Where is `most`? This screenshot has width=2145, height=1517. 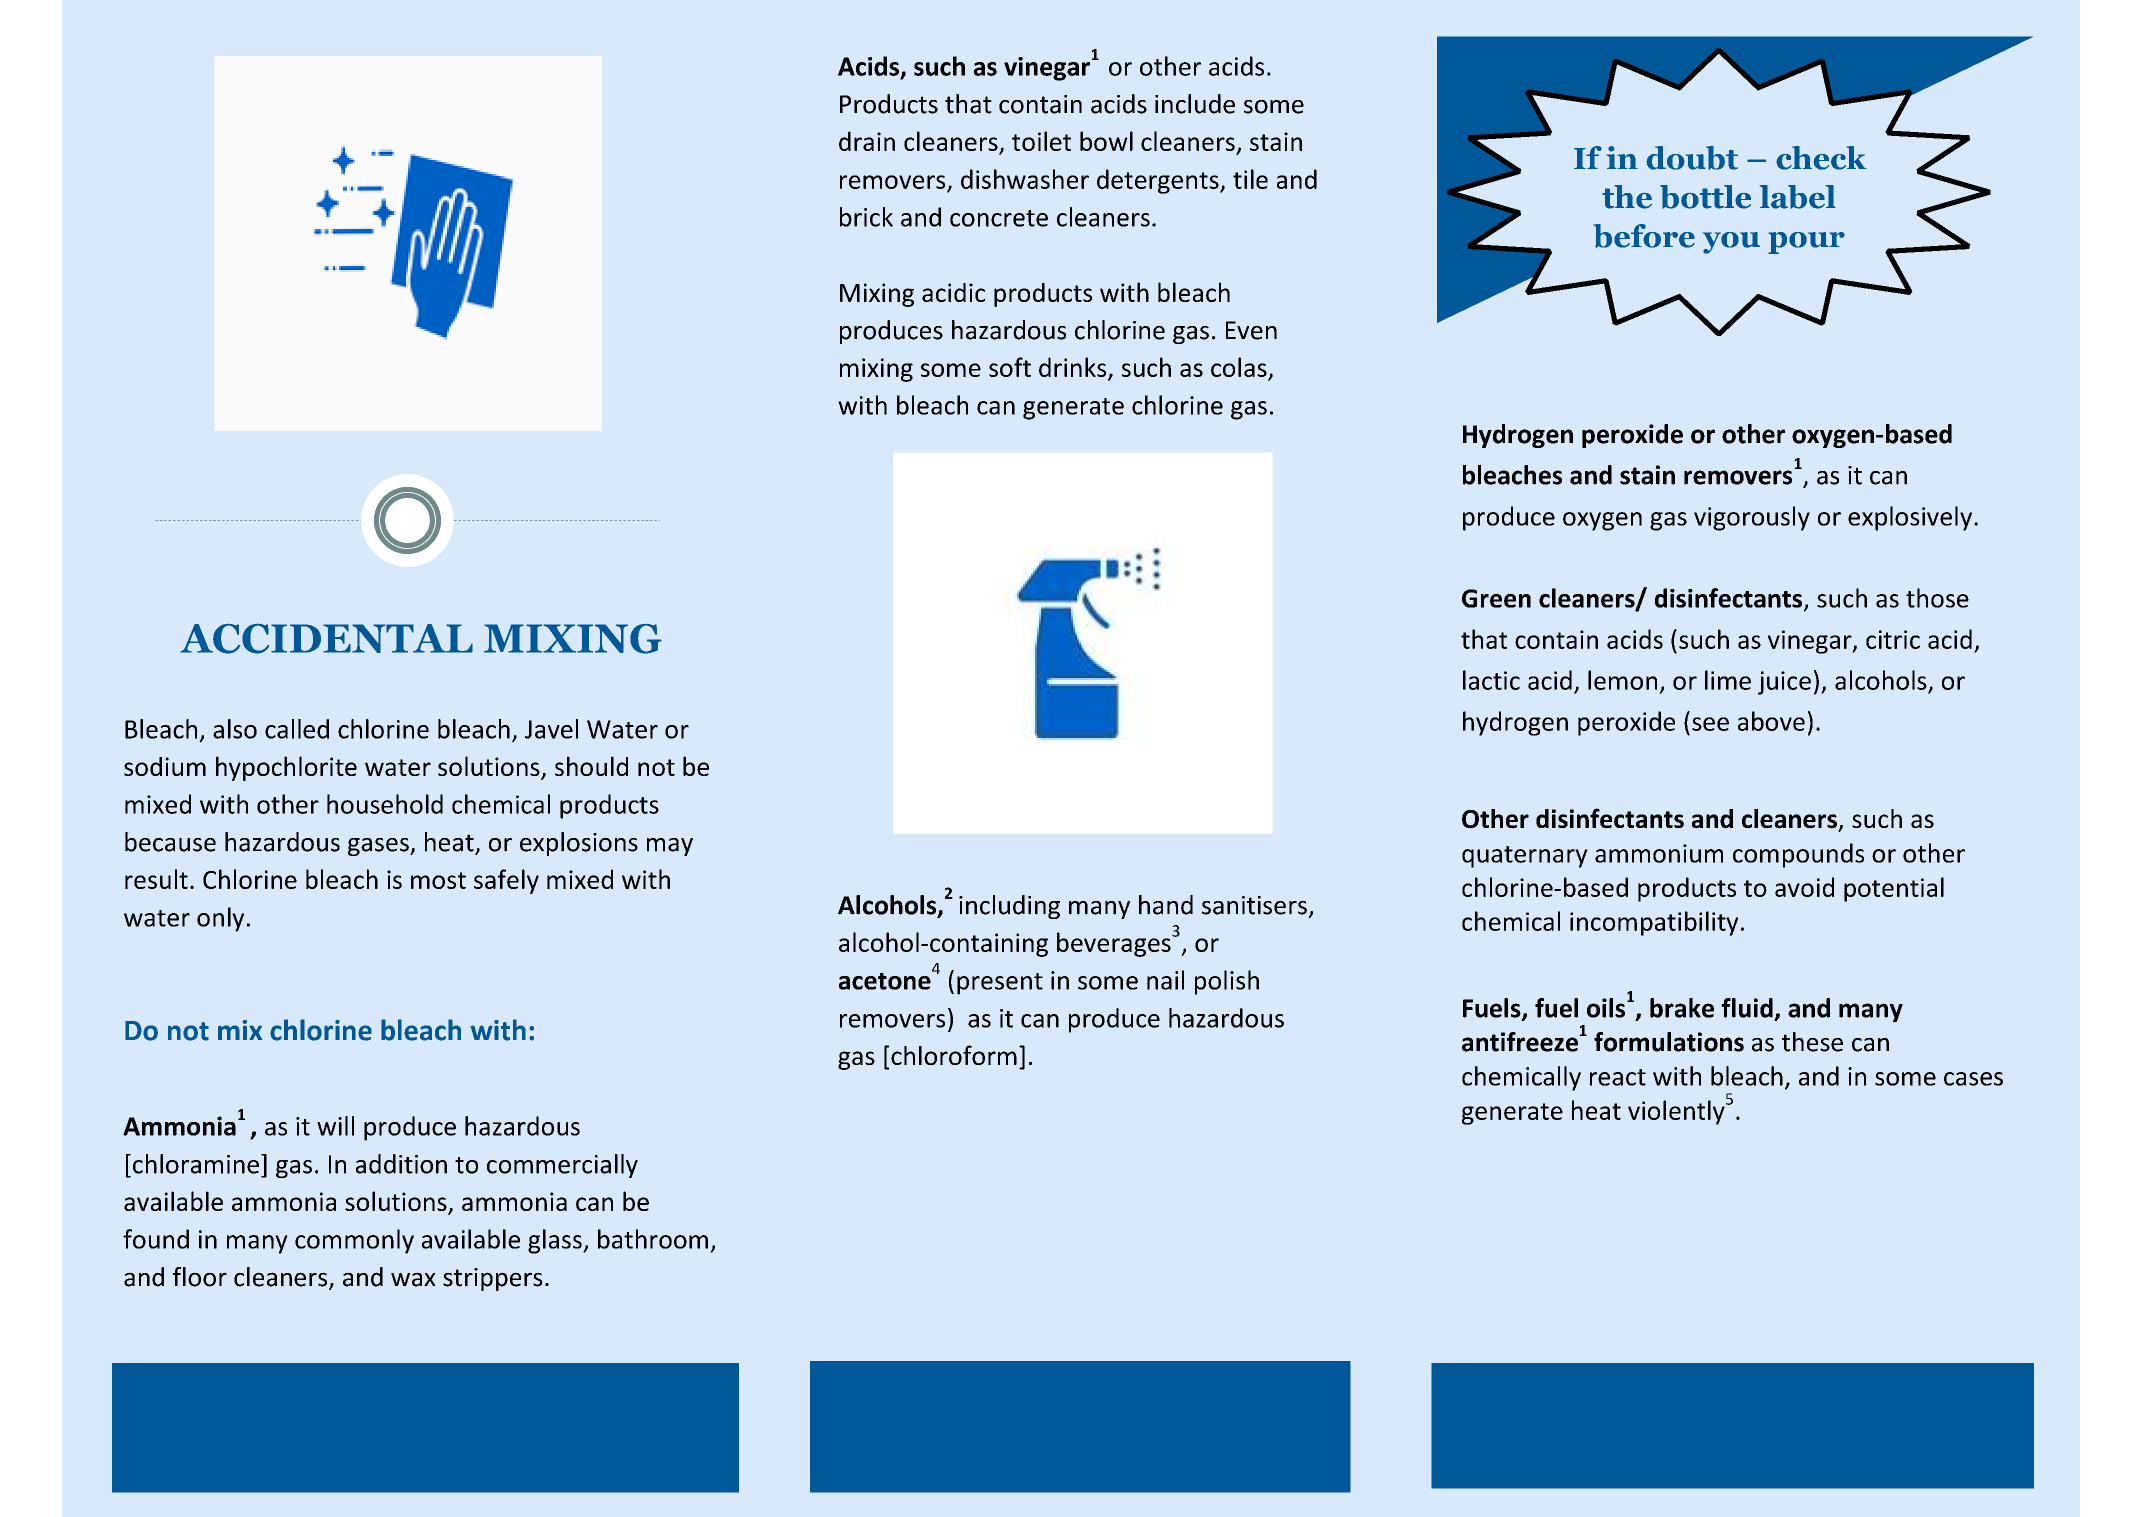 most is located at coordinates (438, 880).
